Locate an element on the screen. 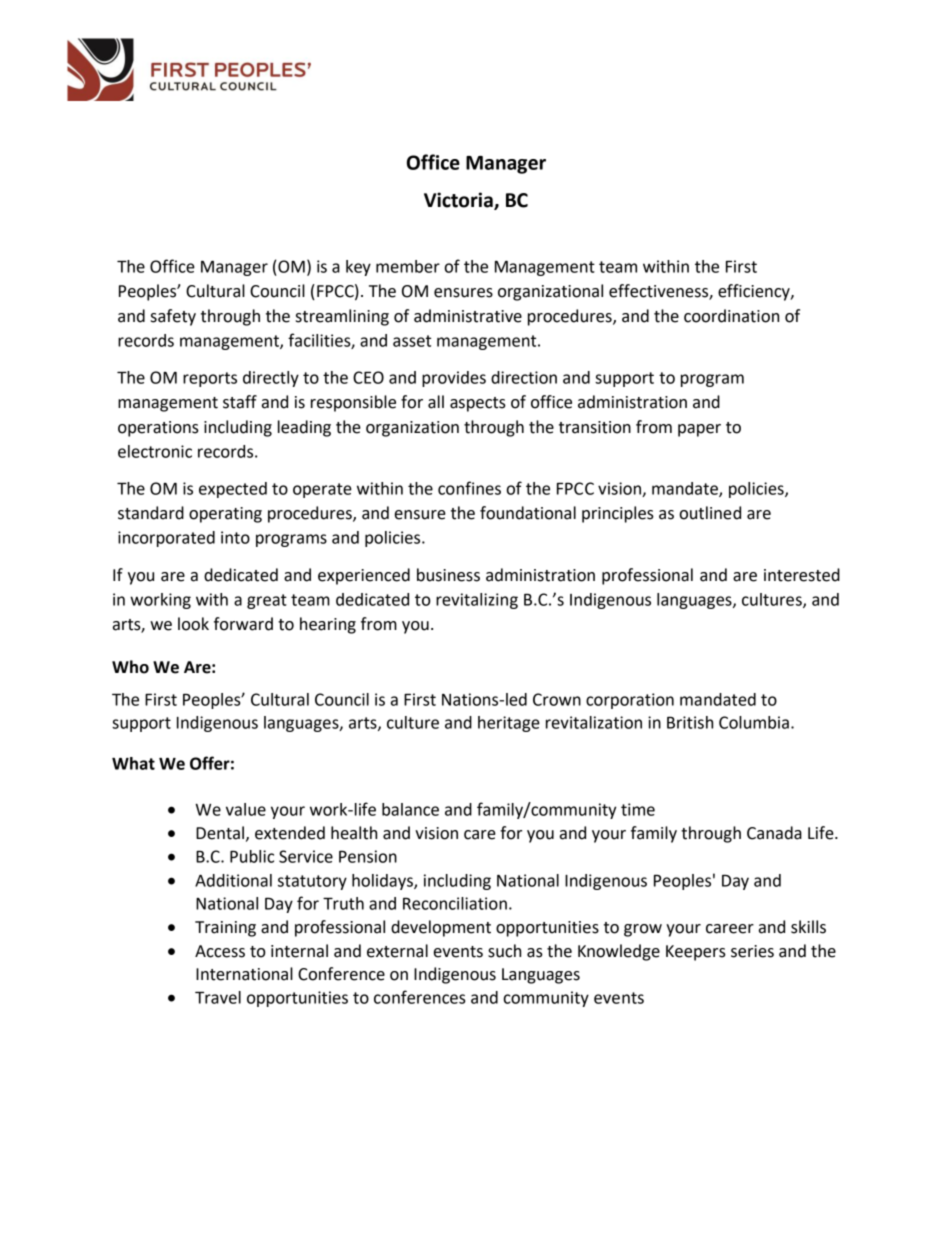 Image resolution: width=952 pixels, height=1233 pixels. coordination is located at coordinates (731, 316).
